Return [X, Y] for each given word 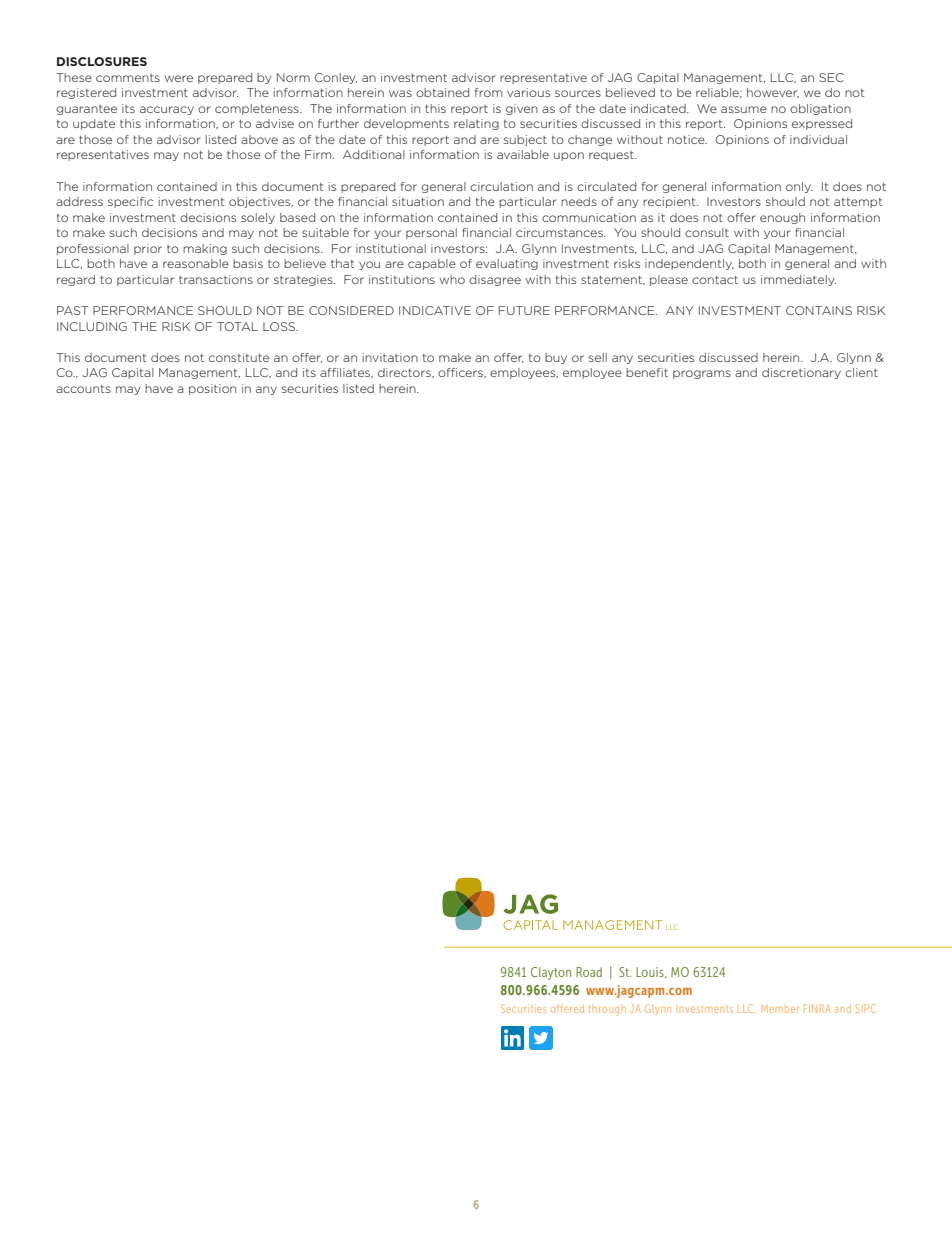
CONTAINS [819, 310]
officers [461, 373]
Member [780, 1009]
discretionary [801, 373]
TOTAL [237, 326]
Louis [651, 972]
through [607, 1010]
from [488, 92]
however [773, 93]
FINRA [817, 1008]
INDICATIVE [435, 310]
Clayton [551, 973]
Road [589, 972]
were [179, 78]
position [212, 389]
